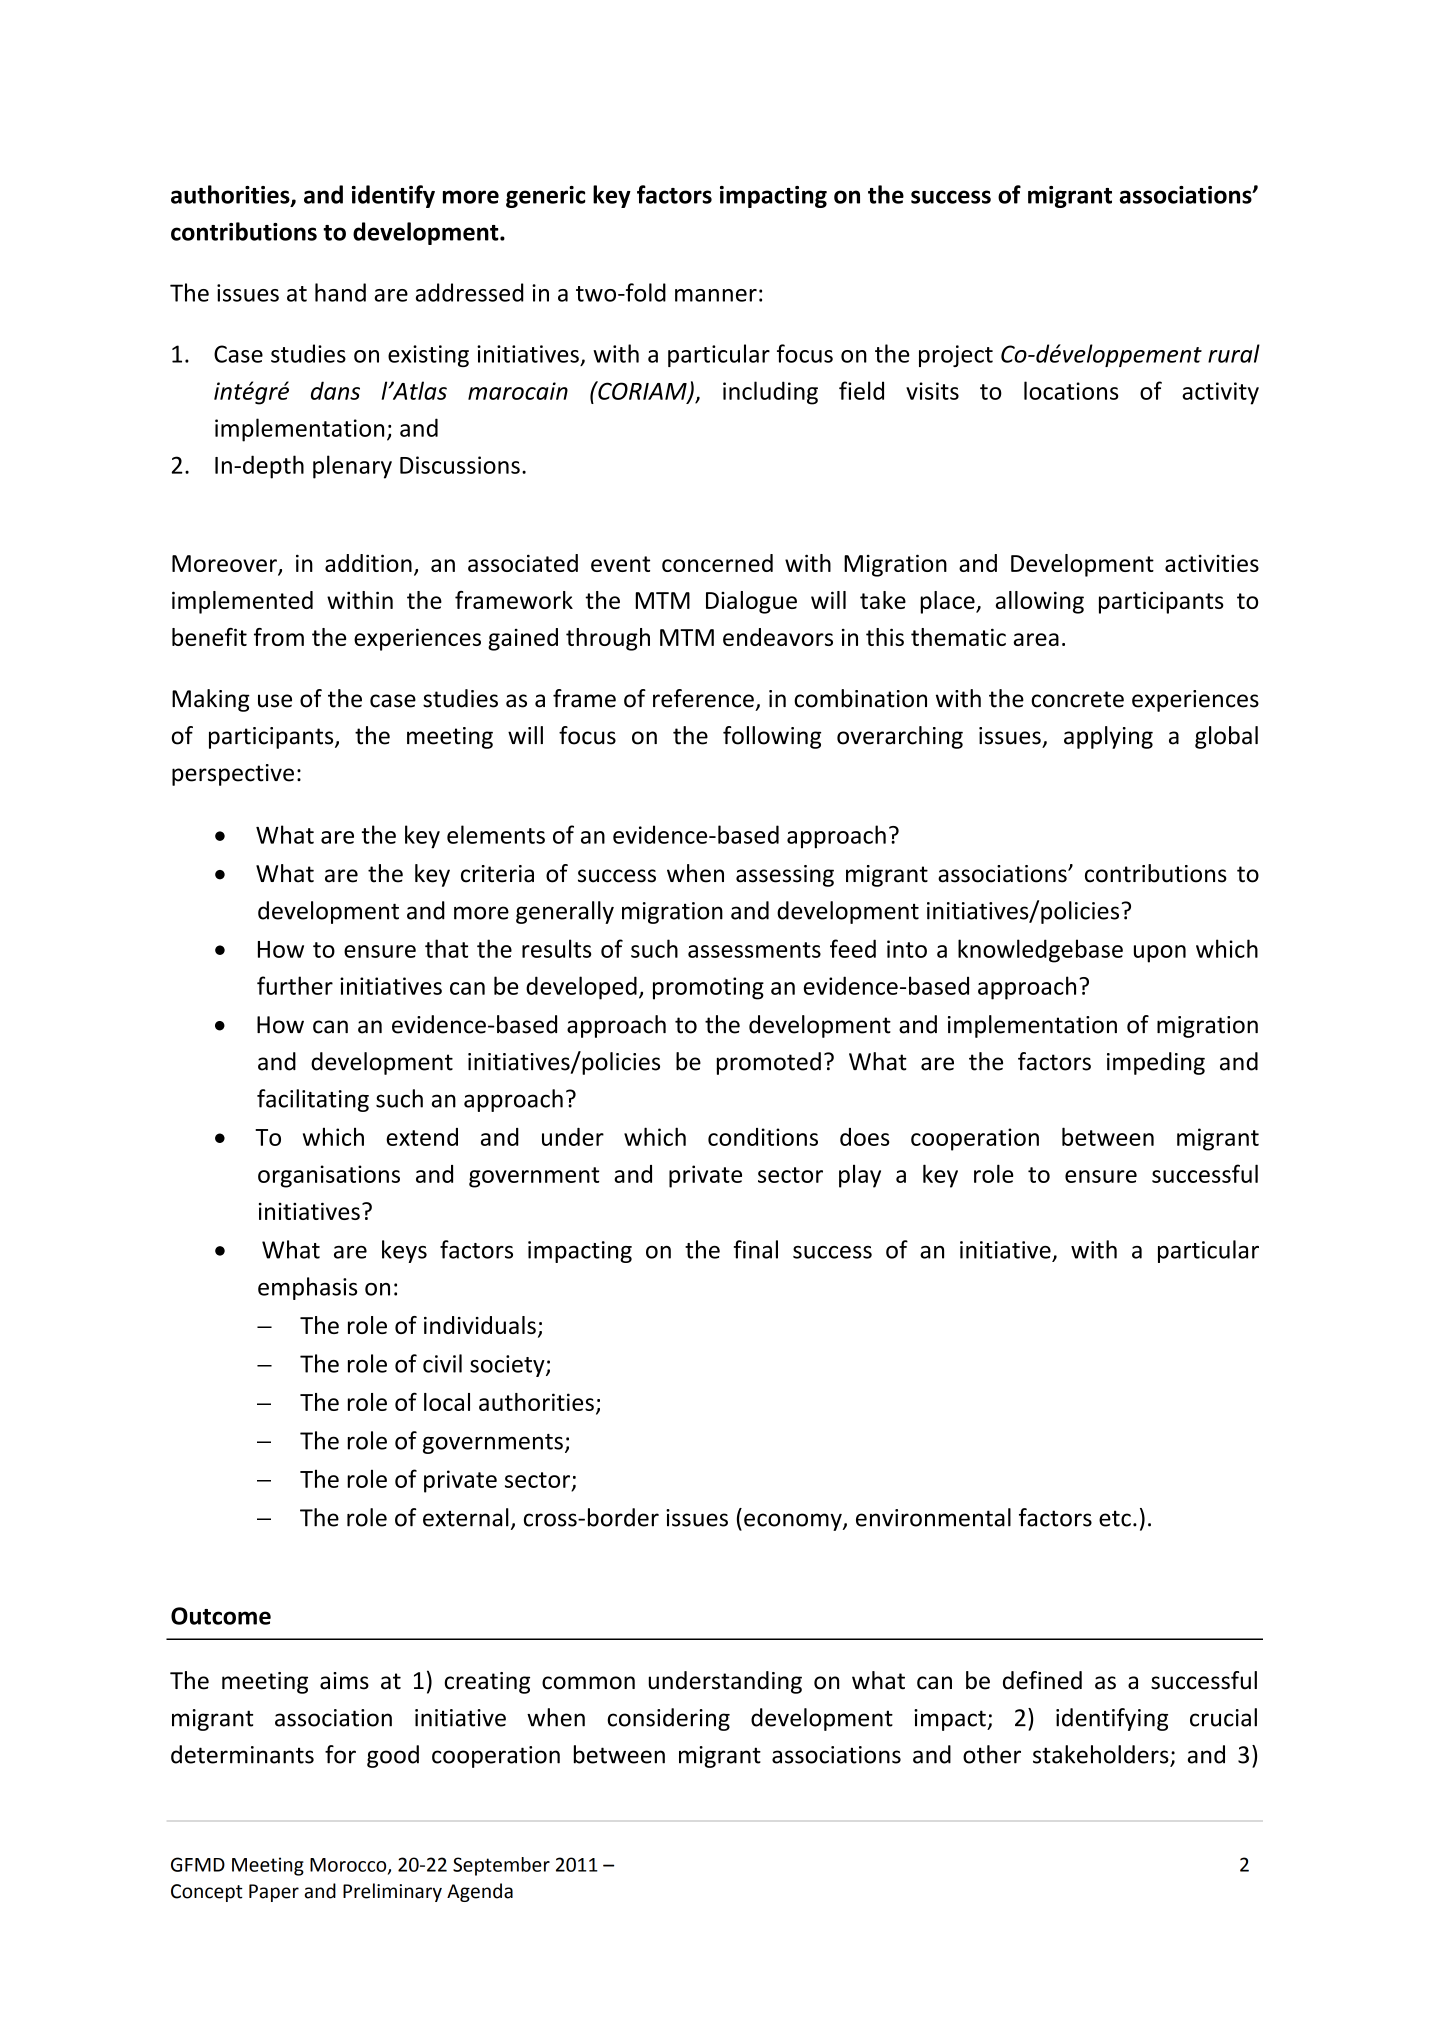 The height and width of the screenshot is (2021, 1429). I want to click on Morocco, so click(349, 1866).
